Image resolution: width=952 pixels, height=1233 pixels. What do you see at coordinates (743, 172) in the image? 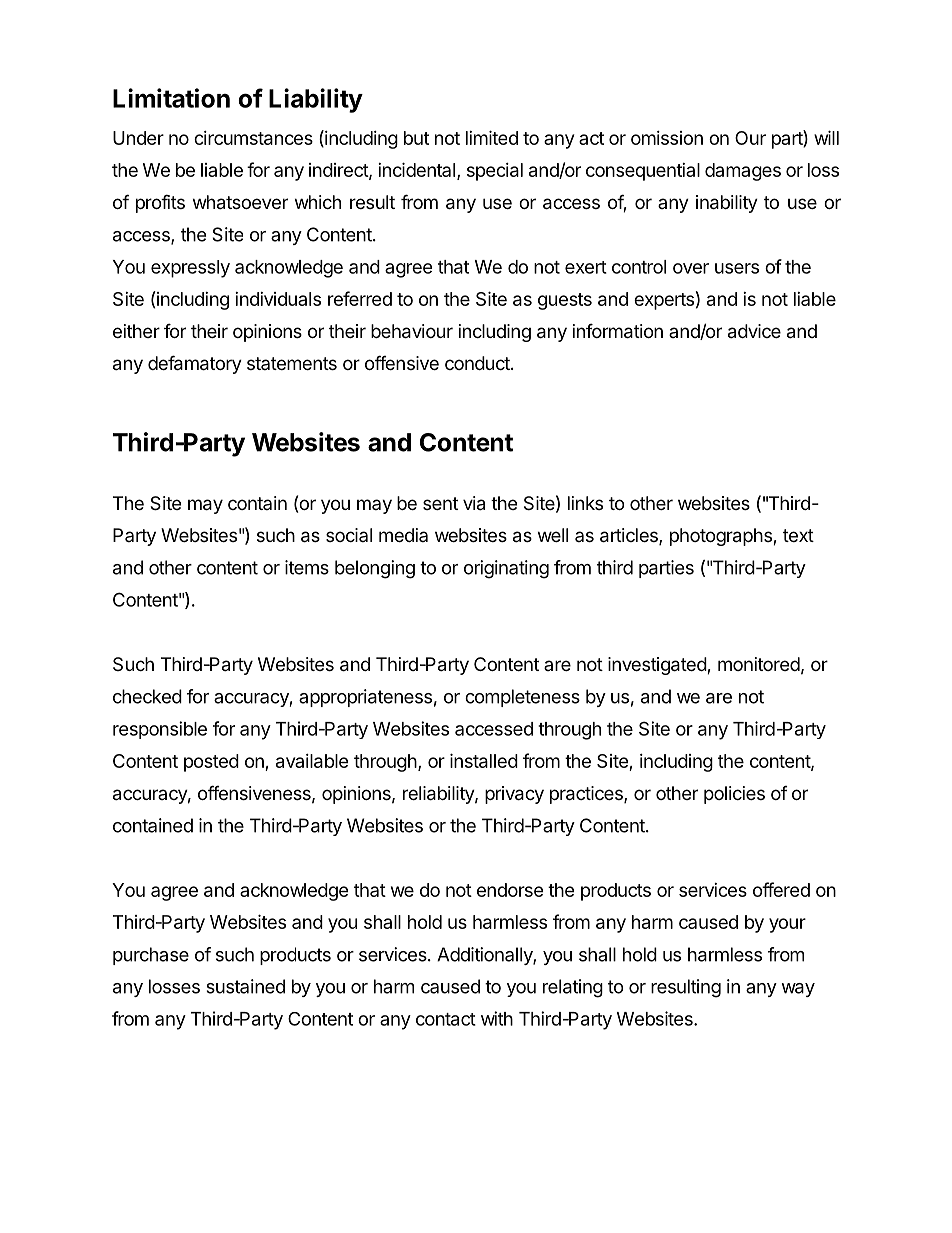
I see `damages` at bounding box center [743, 172].
